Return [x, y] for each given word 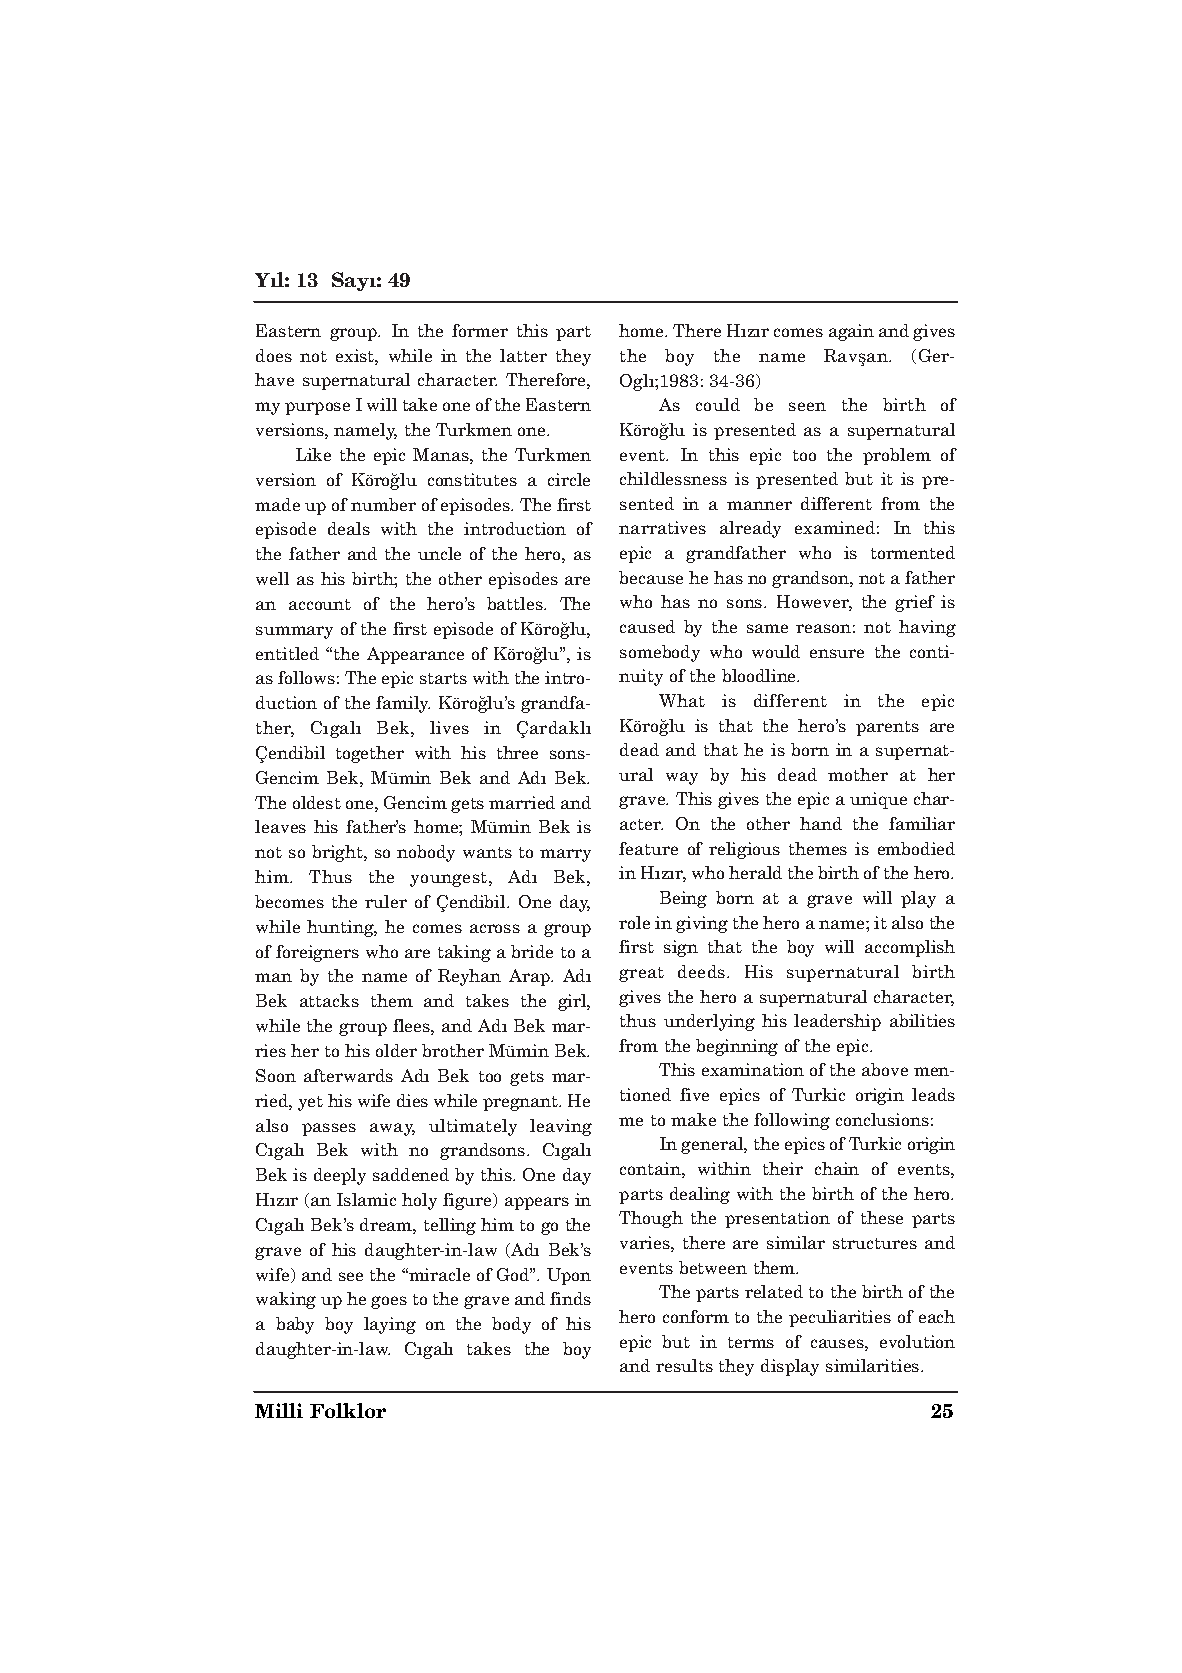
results [684, 1365]
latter [523, 355]
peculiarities [840, 1318]
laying [390, 1325]
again [851, 332]
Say [351, 281]
